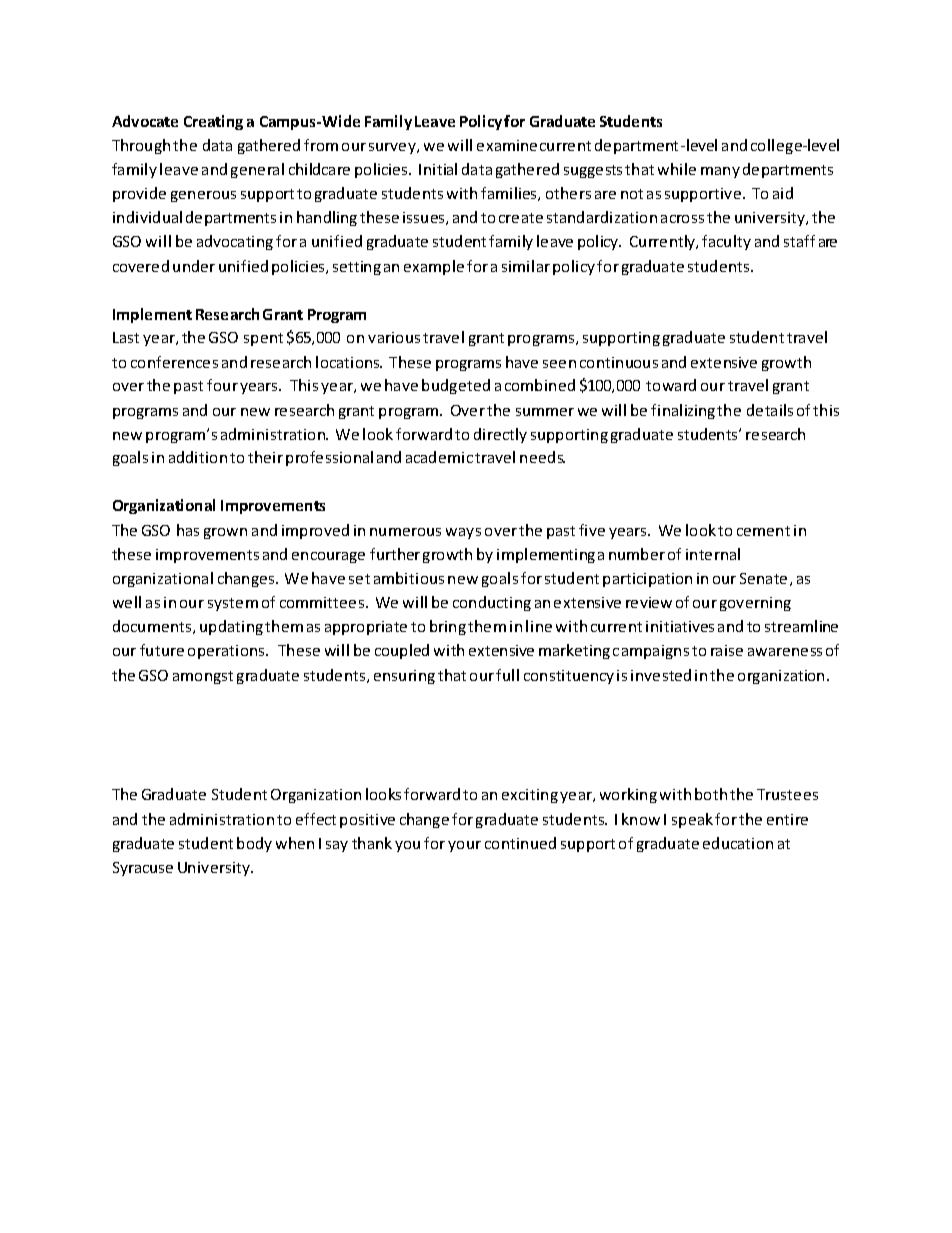 Image resolution: width=952 pixels, height=1233 pixels. Describe the element at coordinates (507, 145) in the document. I see `examine` at that location.
